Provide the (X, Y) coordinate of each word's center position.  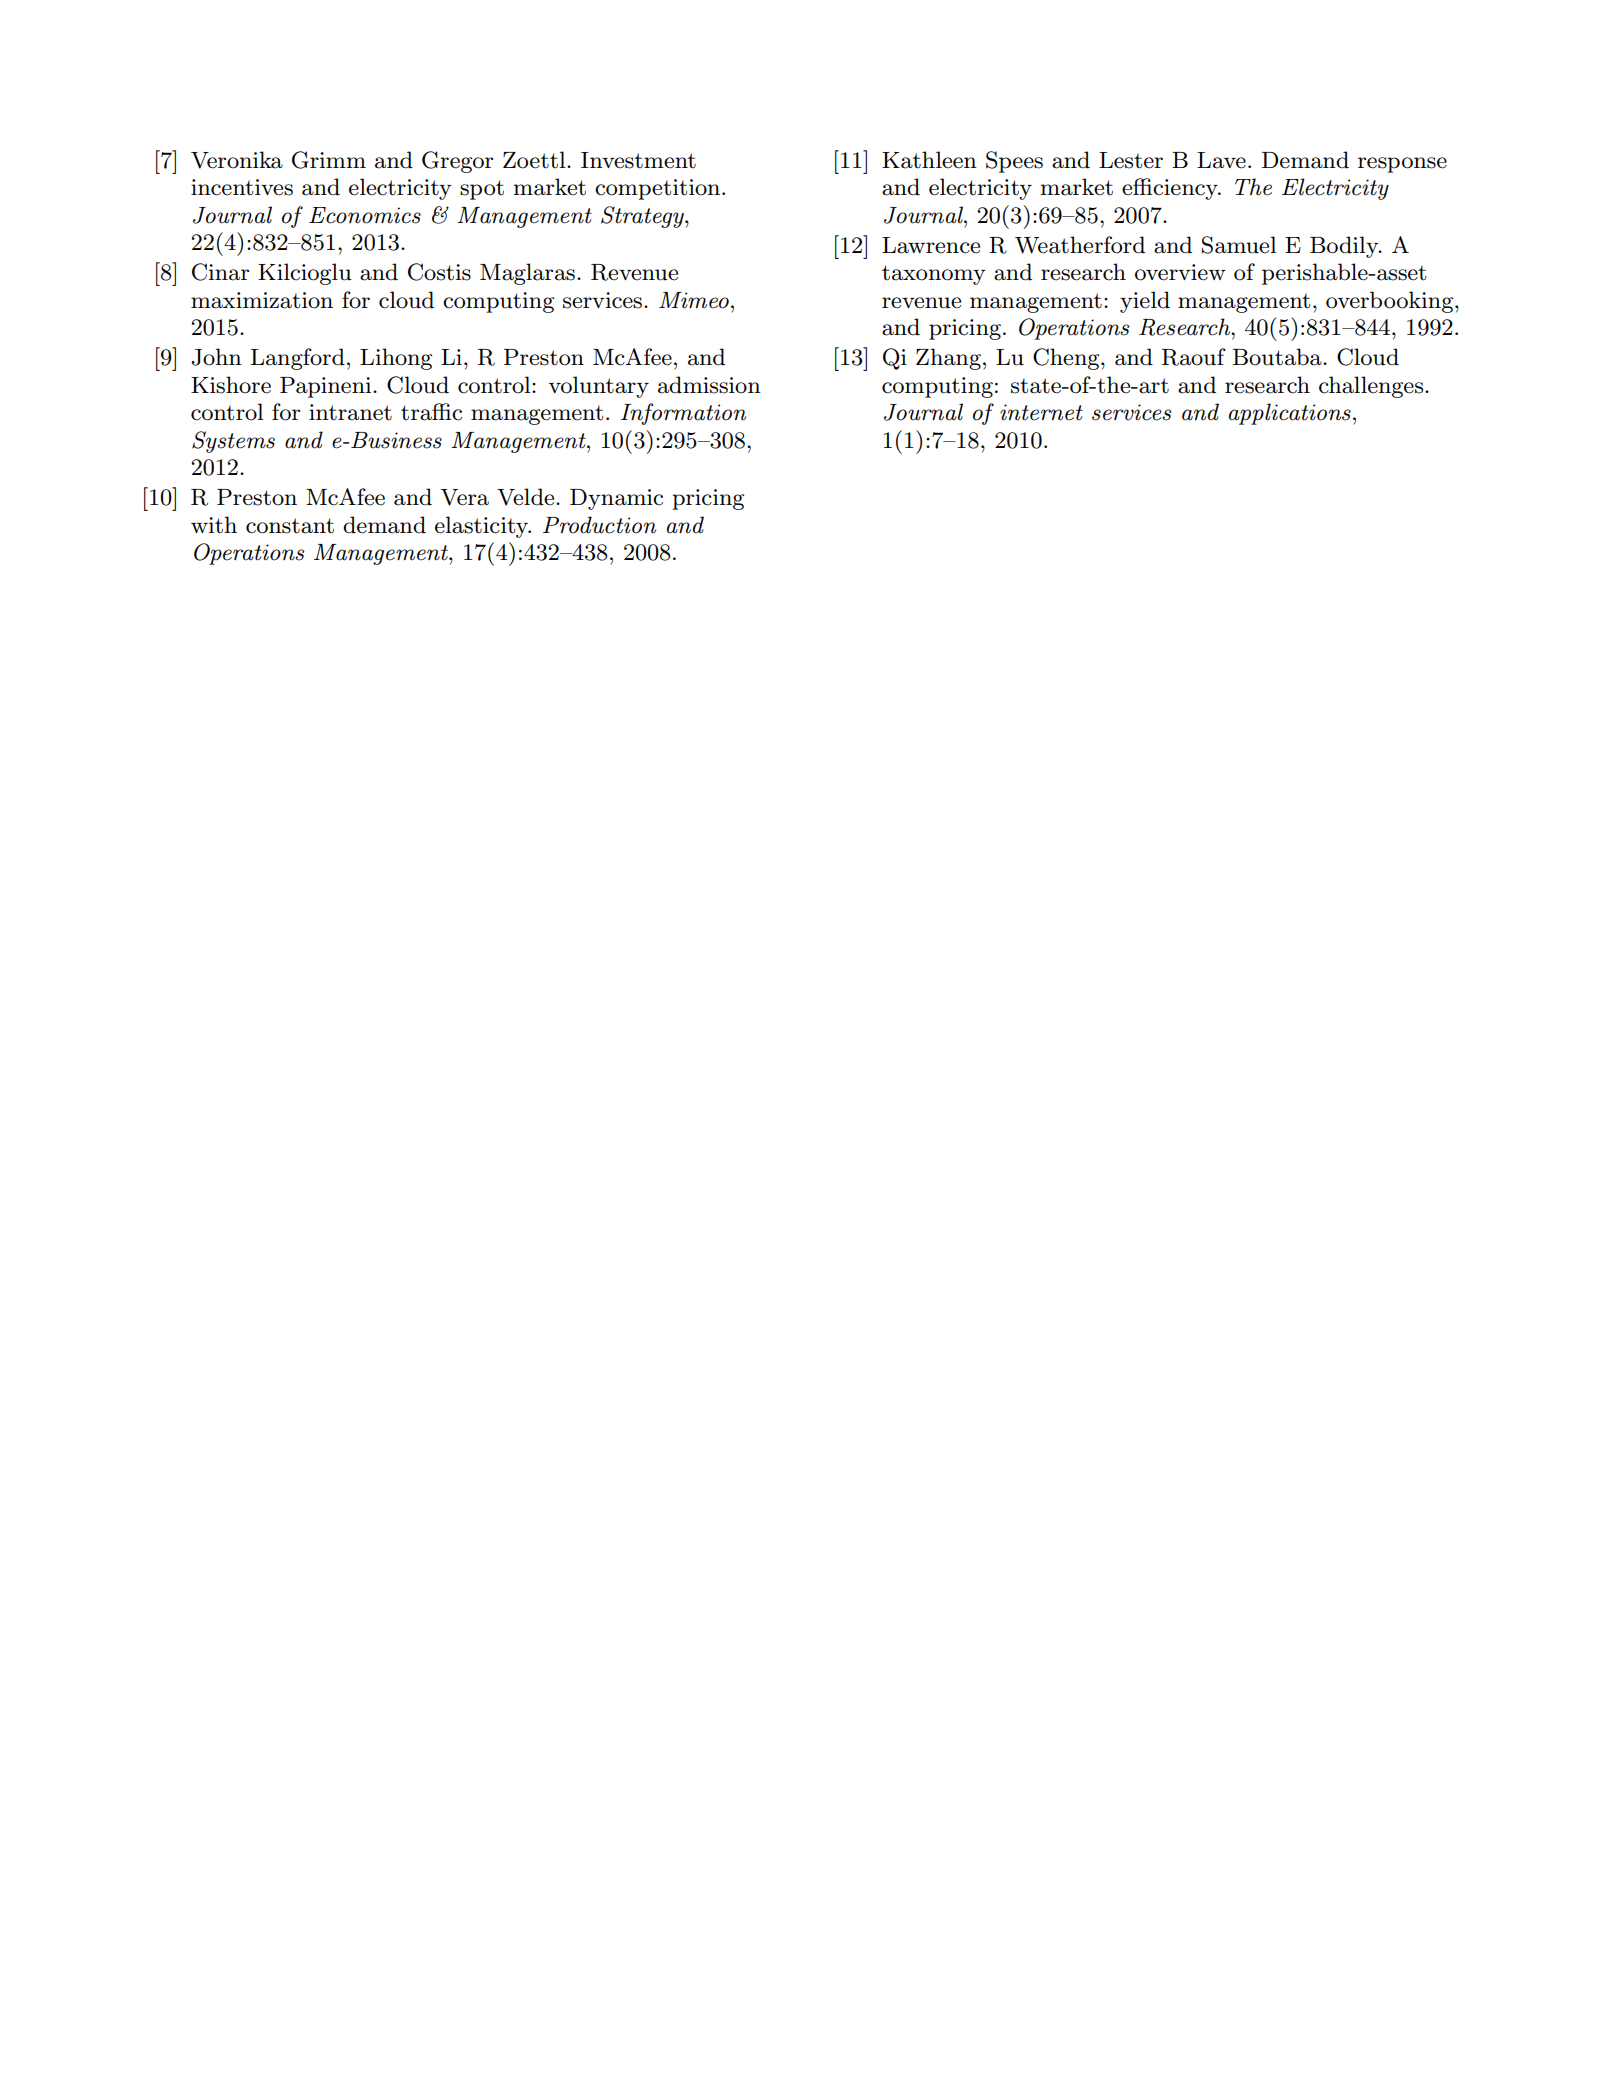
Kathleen (929, 160)
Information (683, 414)
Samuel (1239, 245)
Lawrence (931, 245)
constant (290, 526)
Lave (1221, 160)
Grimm (329, 160)
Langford (298, 359)
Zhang (948, 359)
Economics (365, 215)
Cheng (1067, 359)
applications (1290, 414)
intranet (350, 412)
